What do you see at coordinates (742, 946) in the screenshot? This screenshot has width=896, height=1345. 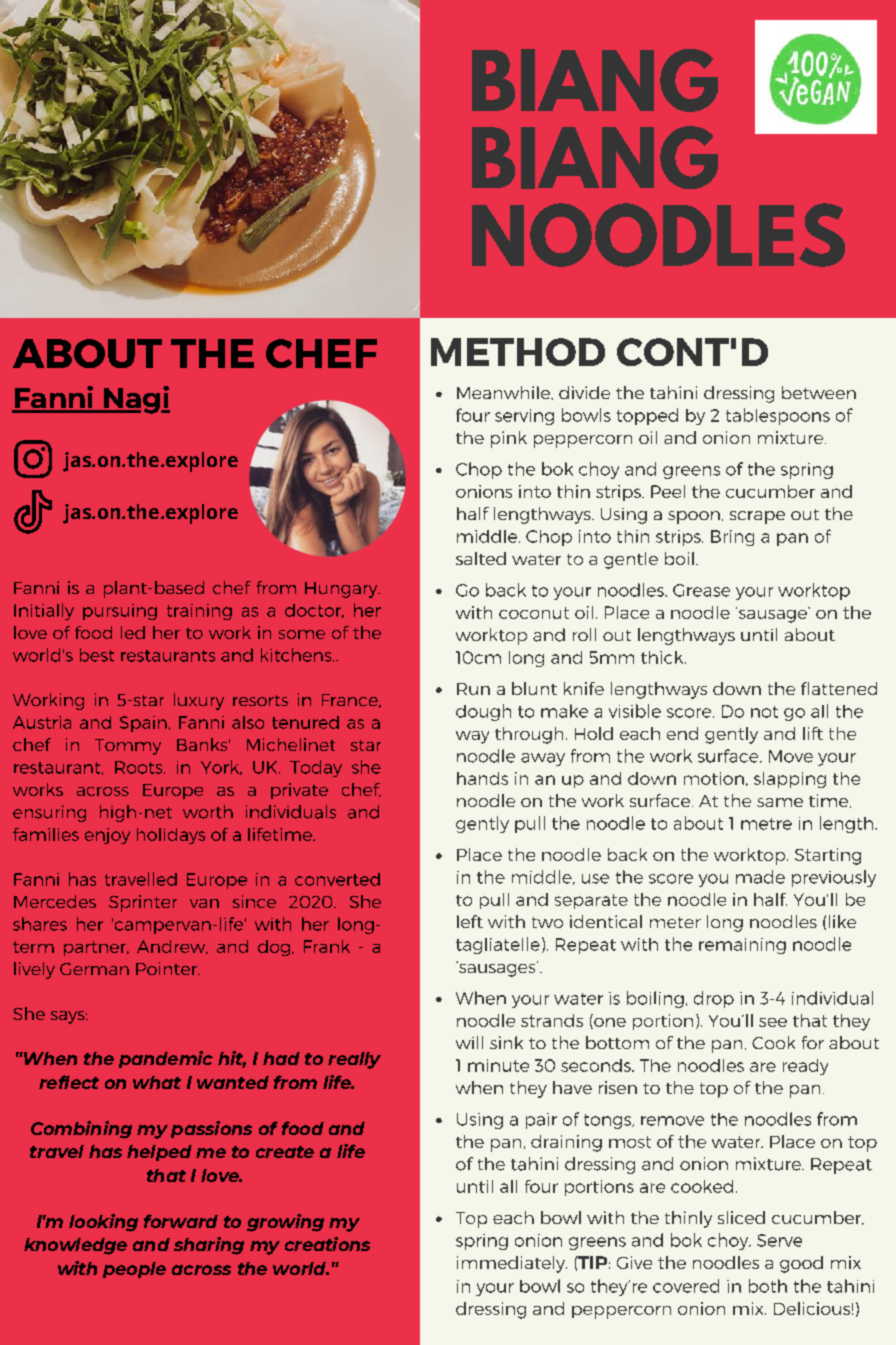 I see `remaining` at bounding box center [742, 946].
